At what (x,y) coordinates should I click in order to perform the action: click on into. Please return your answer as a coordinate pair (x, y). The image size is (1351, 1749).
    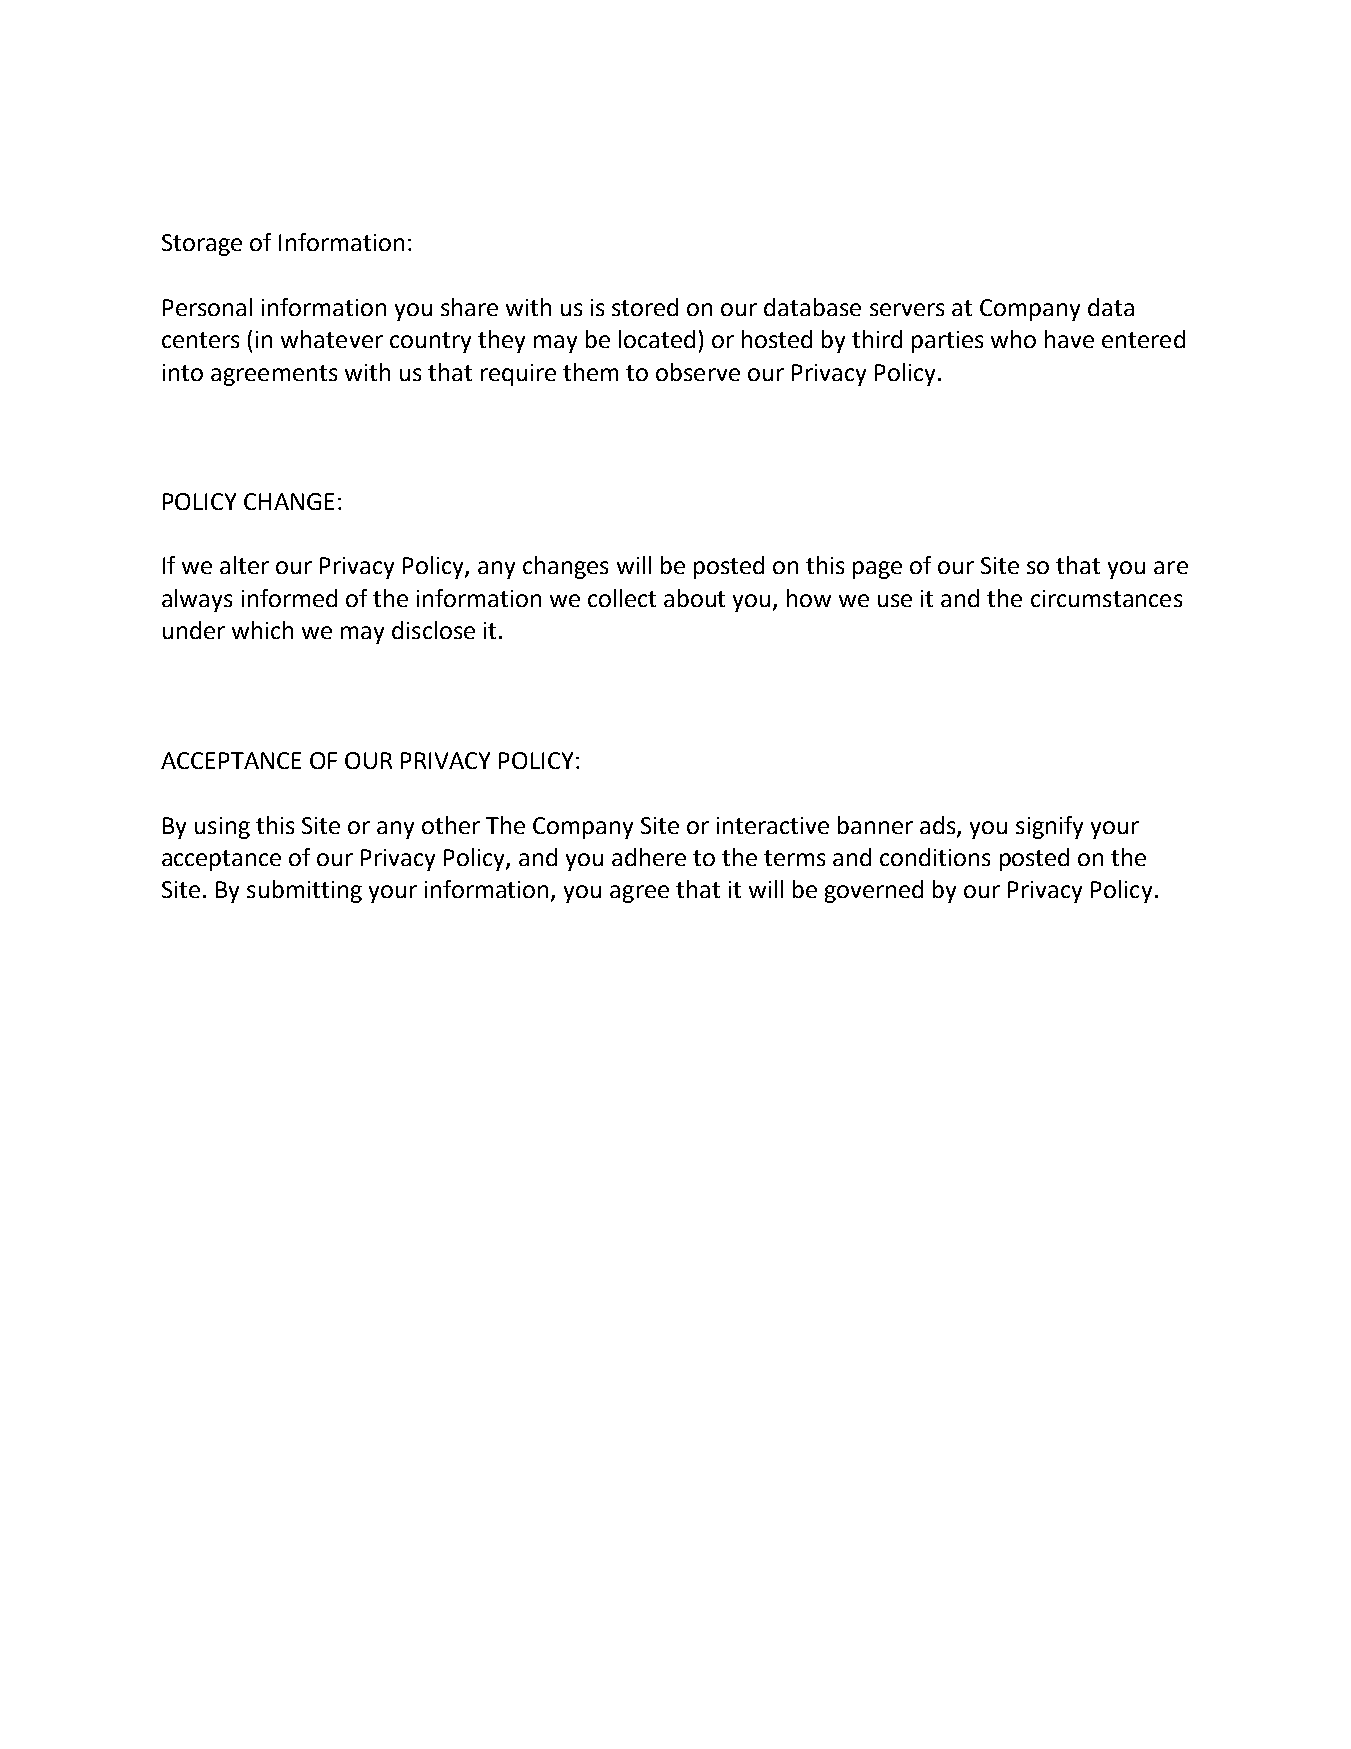
    Looking at the image, I should click on (183, 372).
